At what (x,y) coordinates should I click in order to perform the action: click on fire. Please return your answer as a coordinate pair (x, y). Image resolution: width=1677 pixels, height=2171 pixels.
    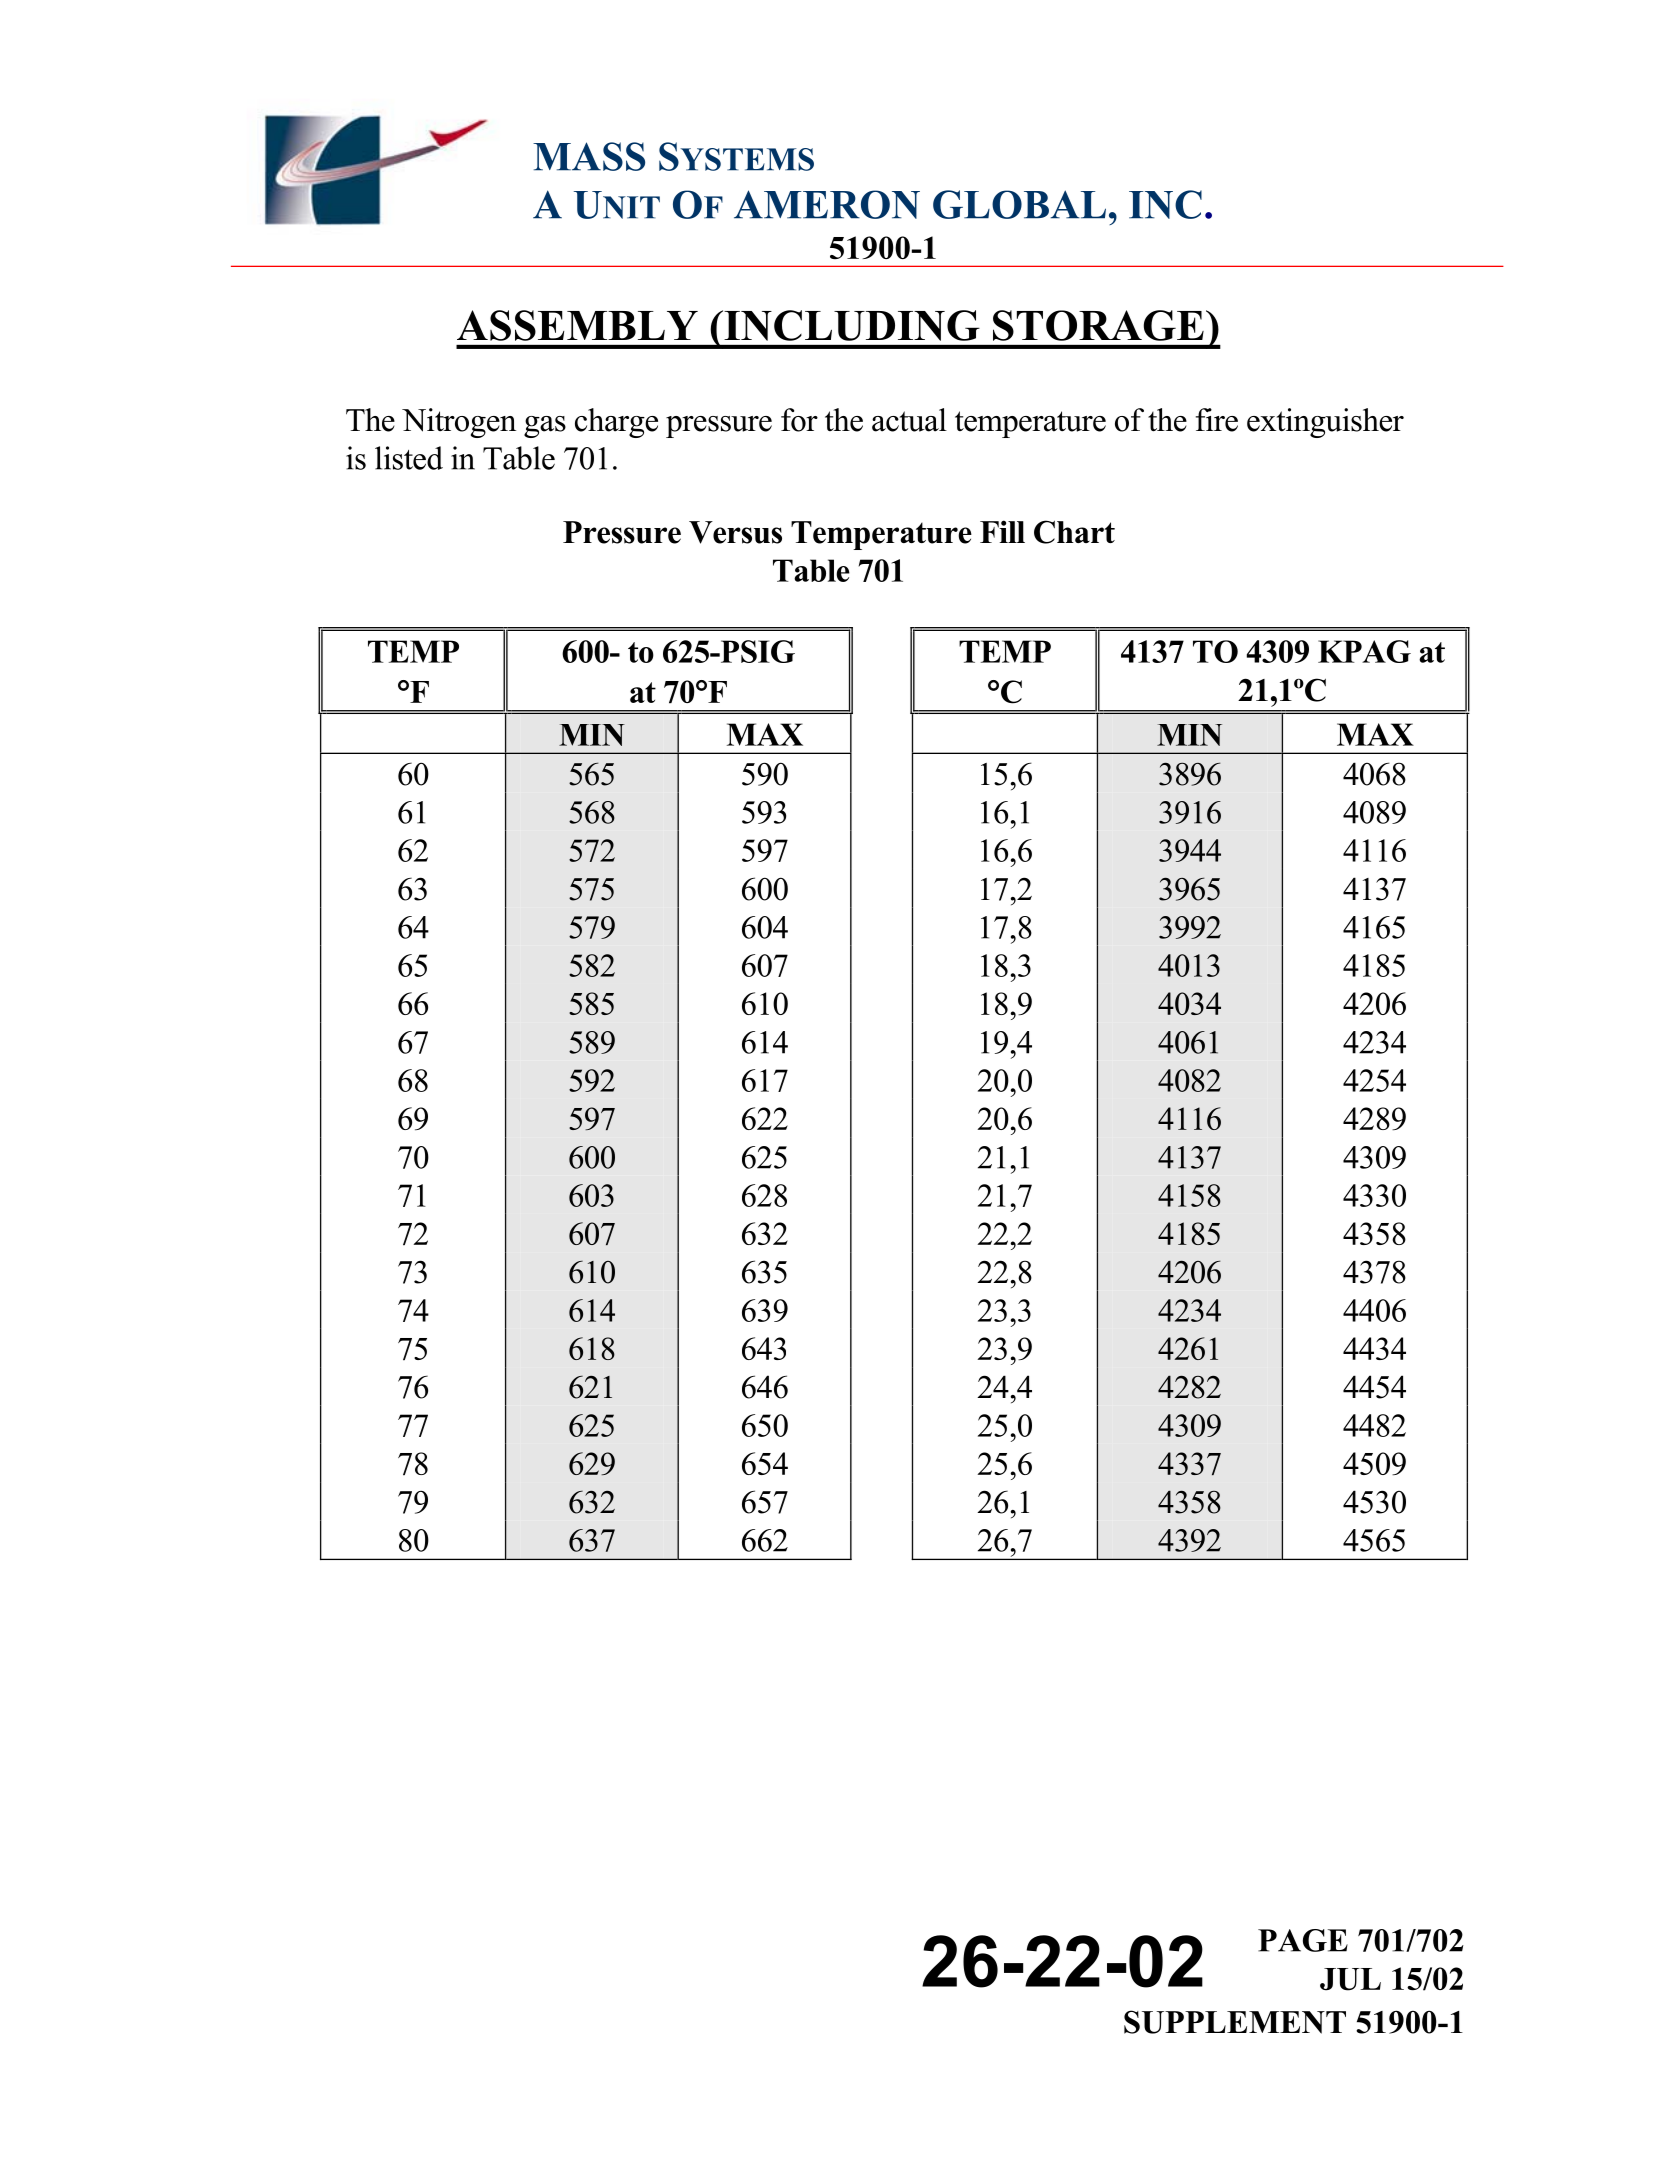
    Looking at the image, I should click on (1217, 420).
